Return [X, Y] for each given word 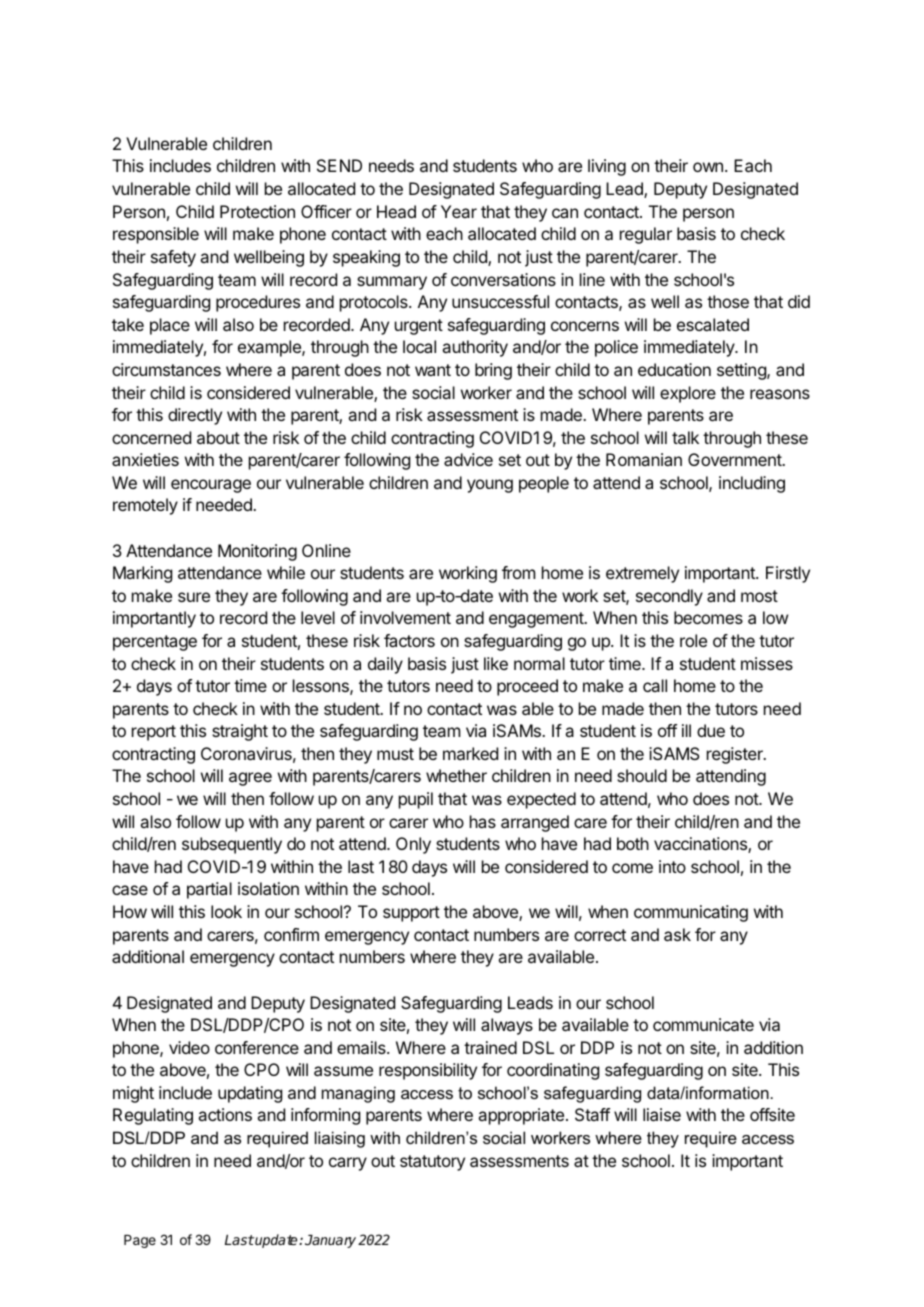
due [711, 730]
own [708, 167]
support [411, 914]
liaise [662, 1114]
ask [677, 934]
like [496, 663]
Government [736, 459]
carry [348, 1164]
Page [140, 1241]
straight [240, 732]
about [218, 437]
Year [459, 211]
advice [468, 459]
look [226, 911]
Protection [257, 211]
